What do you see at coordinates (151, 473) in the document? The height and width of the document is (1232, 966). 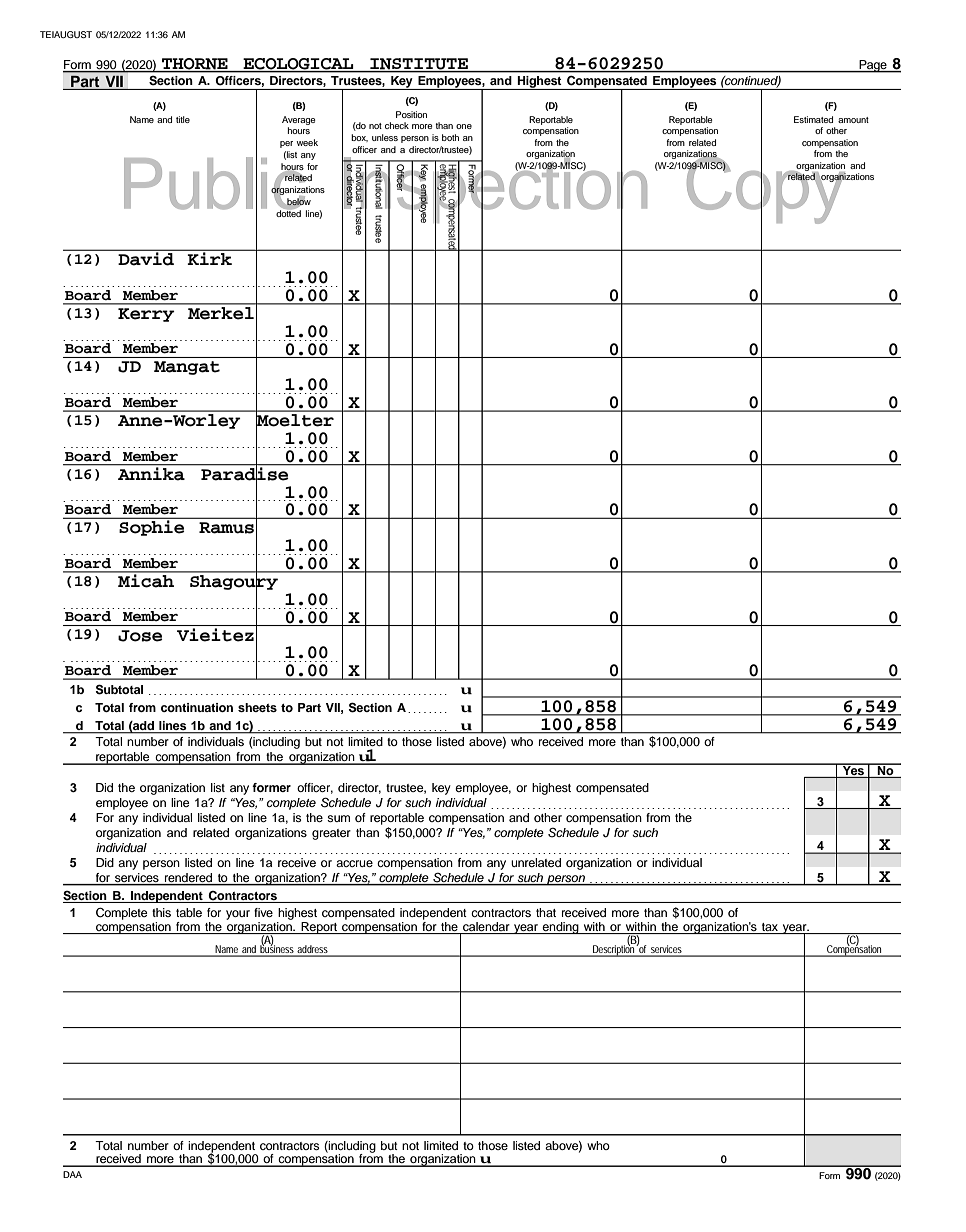 I see `Annika` at bounding box center [151, 473].
